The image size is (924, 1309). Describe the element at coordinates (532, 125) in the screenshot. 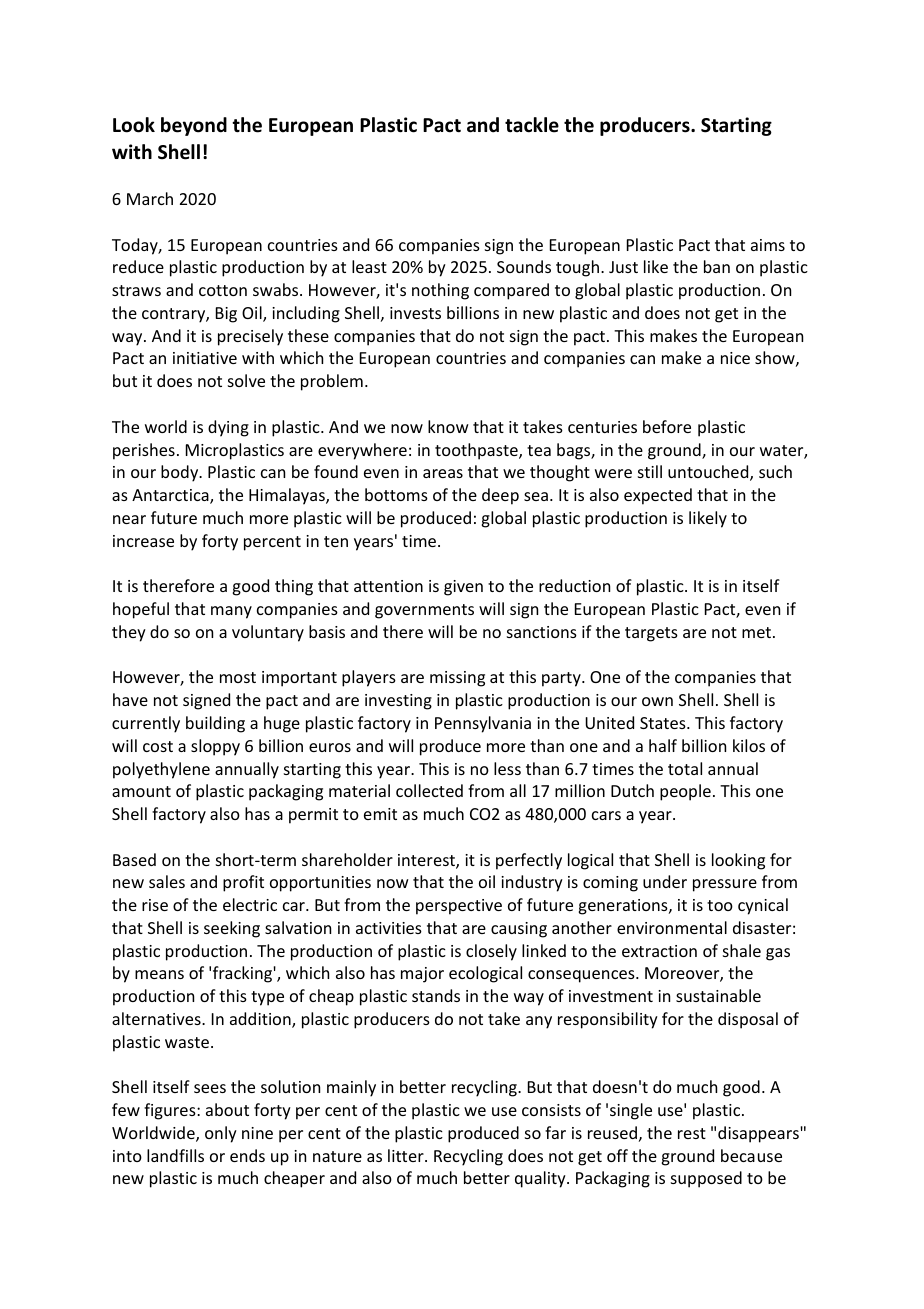

I see `tackle` at that location.
